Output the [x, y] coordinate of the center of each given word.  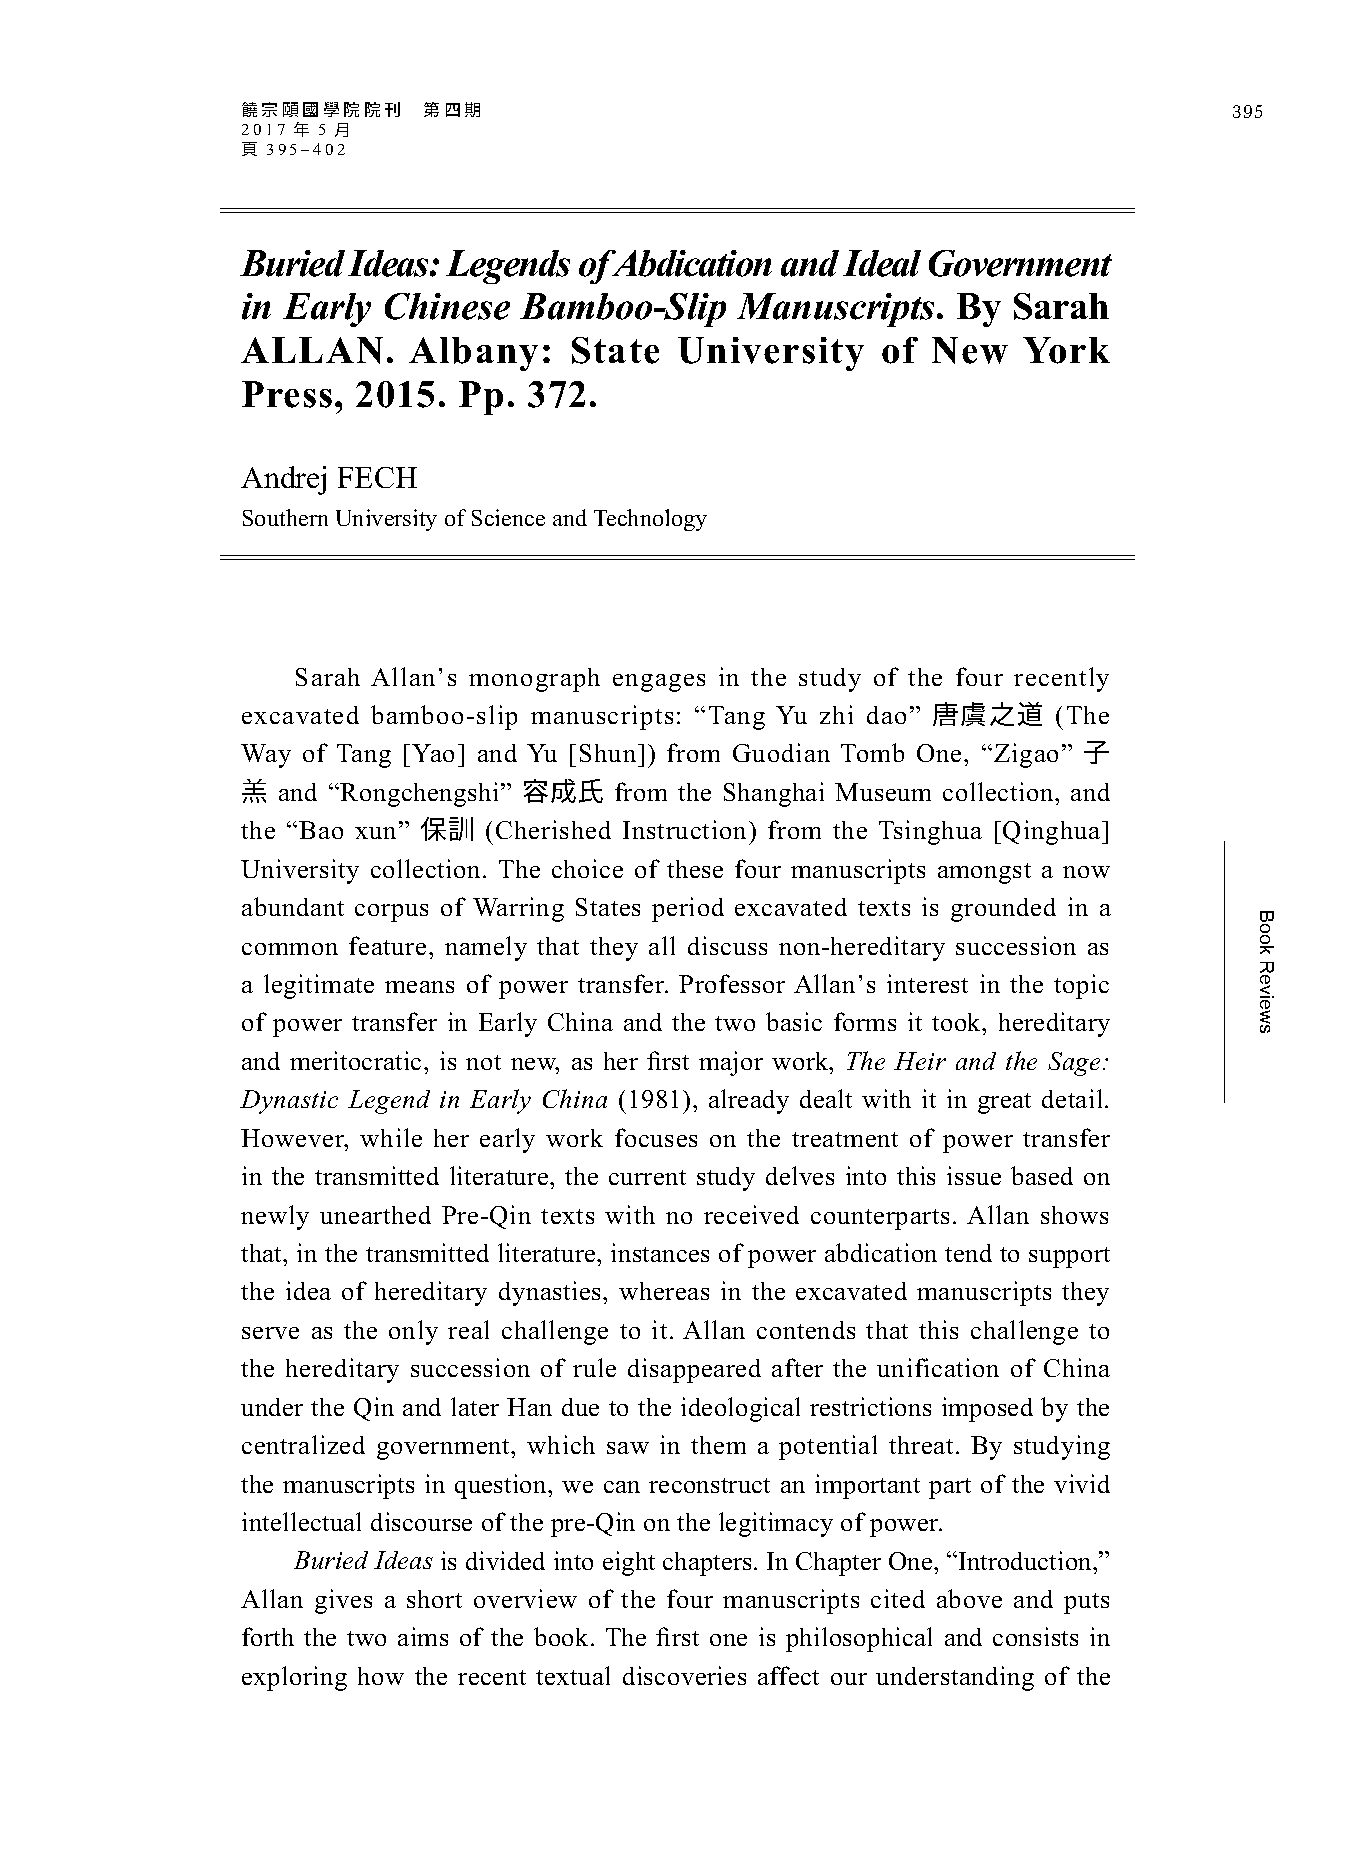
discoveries [684, 1675]
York [1066, 350]
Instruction [686, 829]
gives [343, 1601]
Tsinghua [930, 832]
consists [1035, 1636]
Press [287, 394]
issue [974, 1175]
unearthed [375, 1215]
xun [377, 833]
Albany [473, 354]
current [647, 1177]
